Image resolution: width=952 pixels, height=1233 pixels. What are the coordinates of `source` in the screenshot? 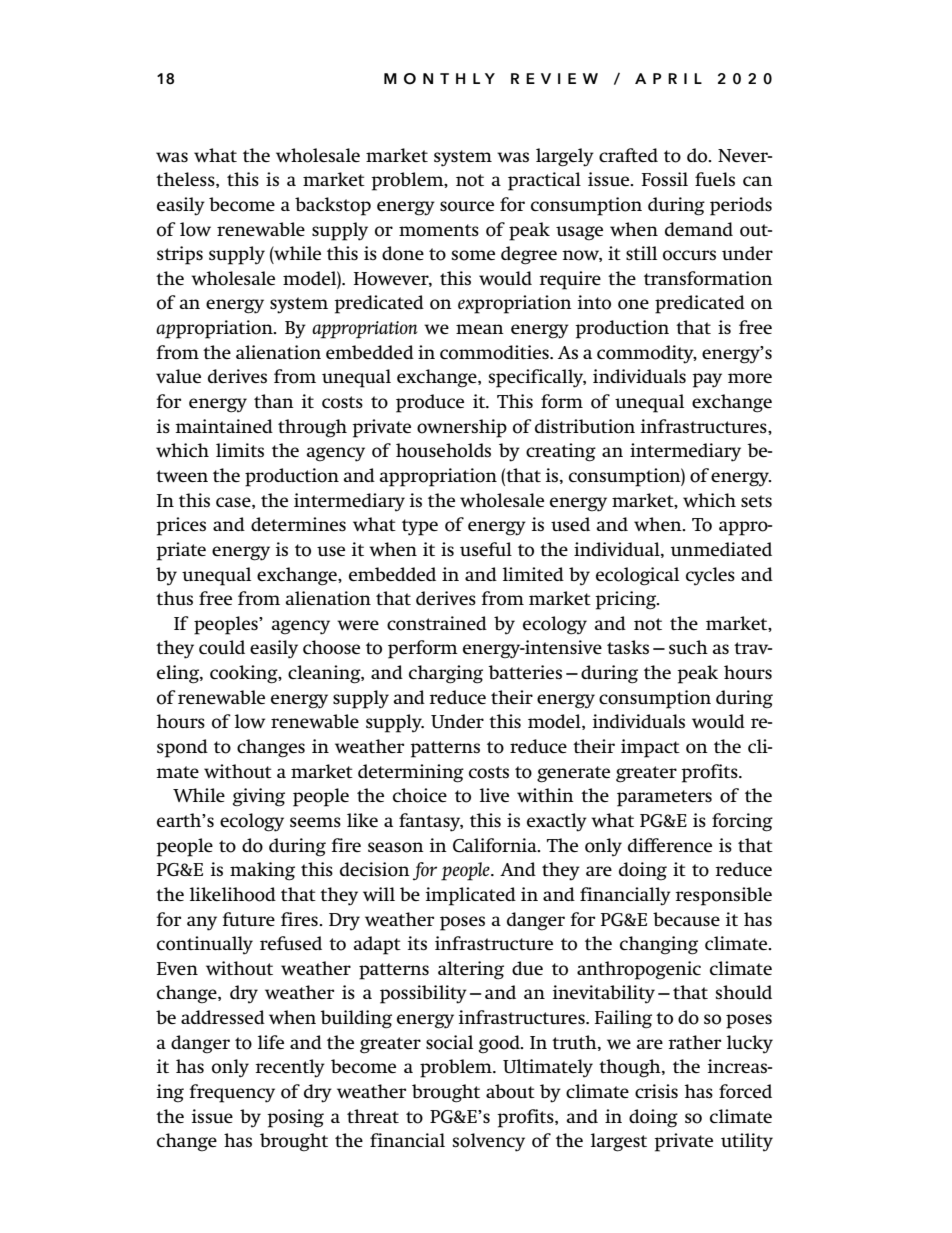 It's located at (467, 206).
